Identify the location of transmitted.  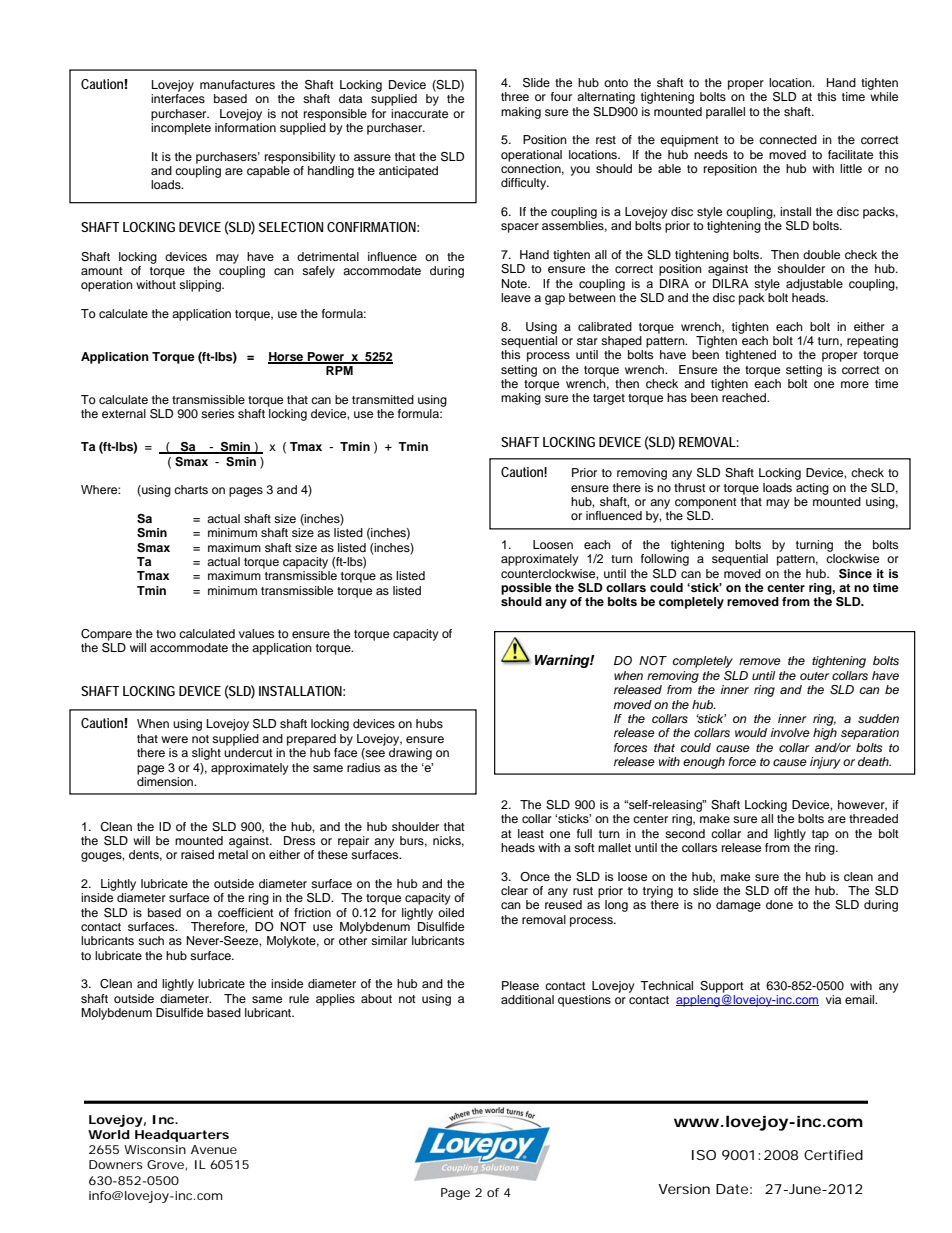
(383, 399).
